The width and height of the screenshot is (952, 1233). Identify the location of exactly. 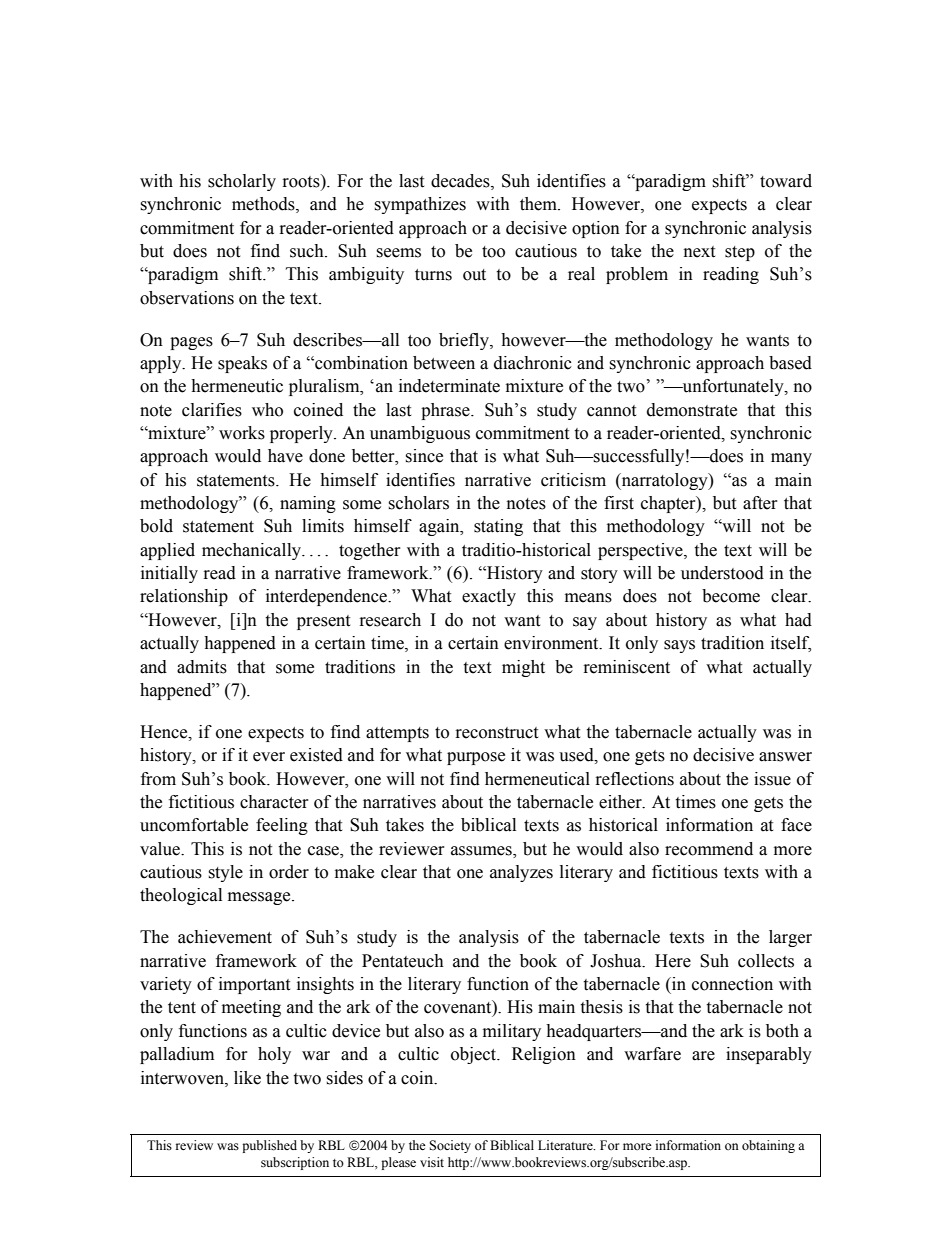
(489, 597).
